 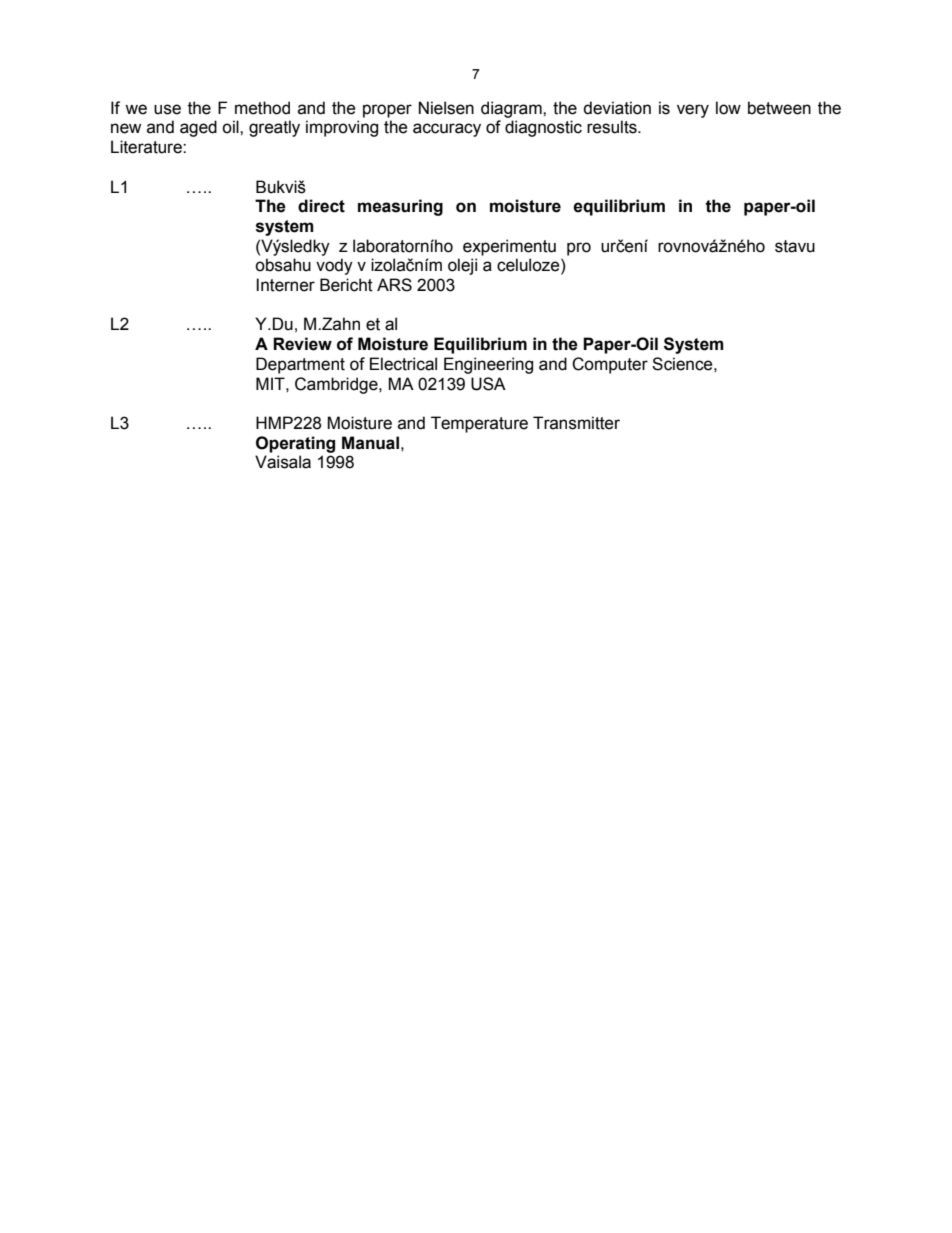 What do you see at coordinates (693, 111) in the screenshot?
I see `very` at bounding box center [693, 111].
